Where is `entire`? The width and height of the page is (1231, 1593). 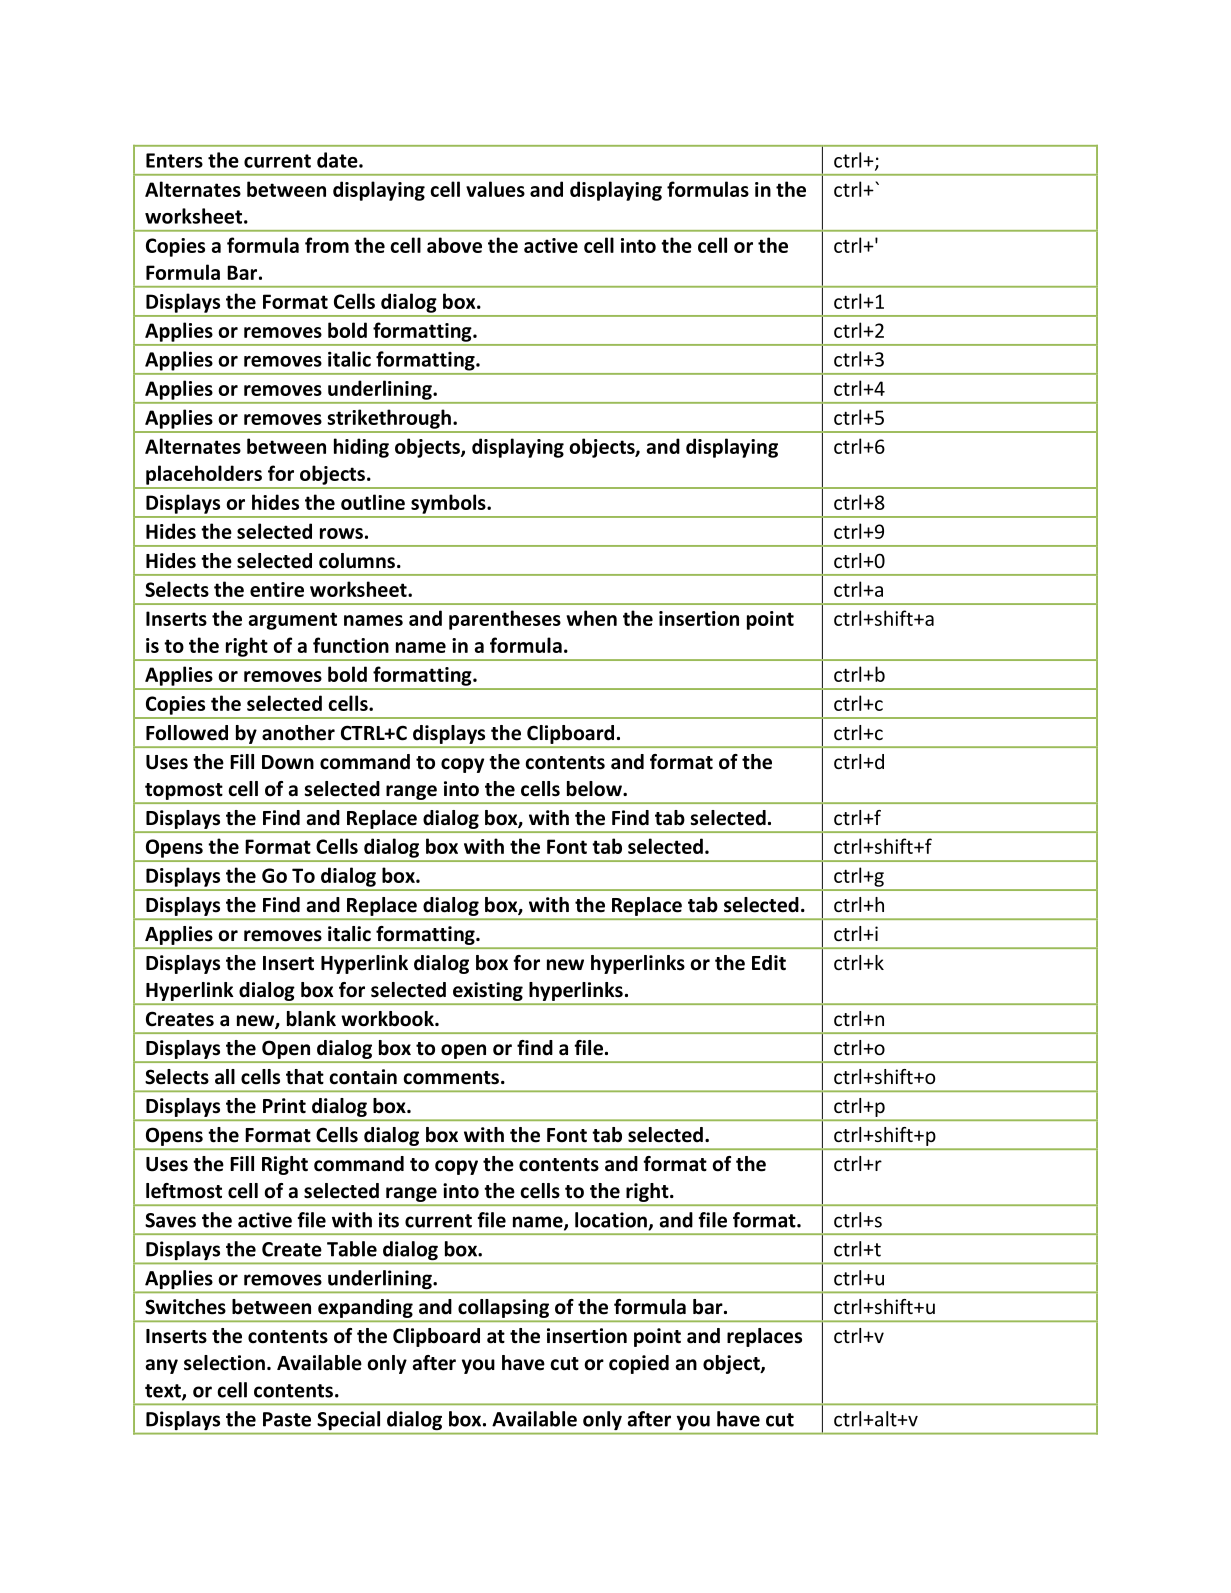 entire is located at coordinates (277, 589).
